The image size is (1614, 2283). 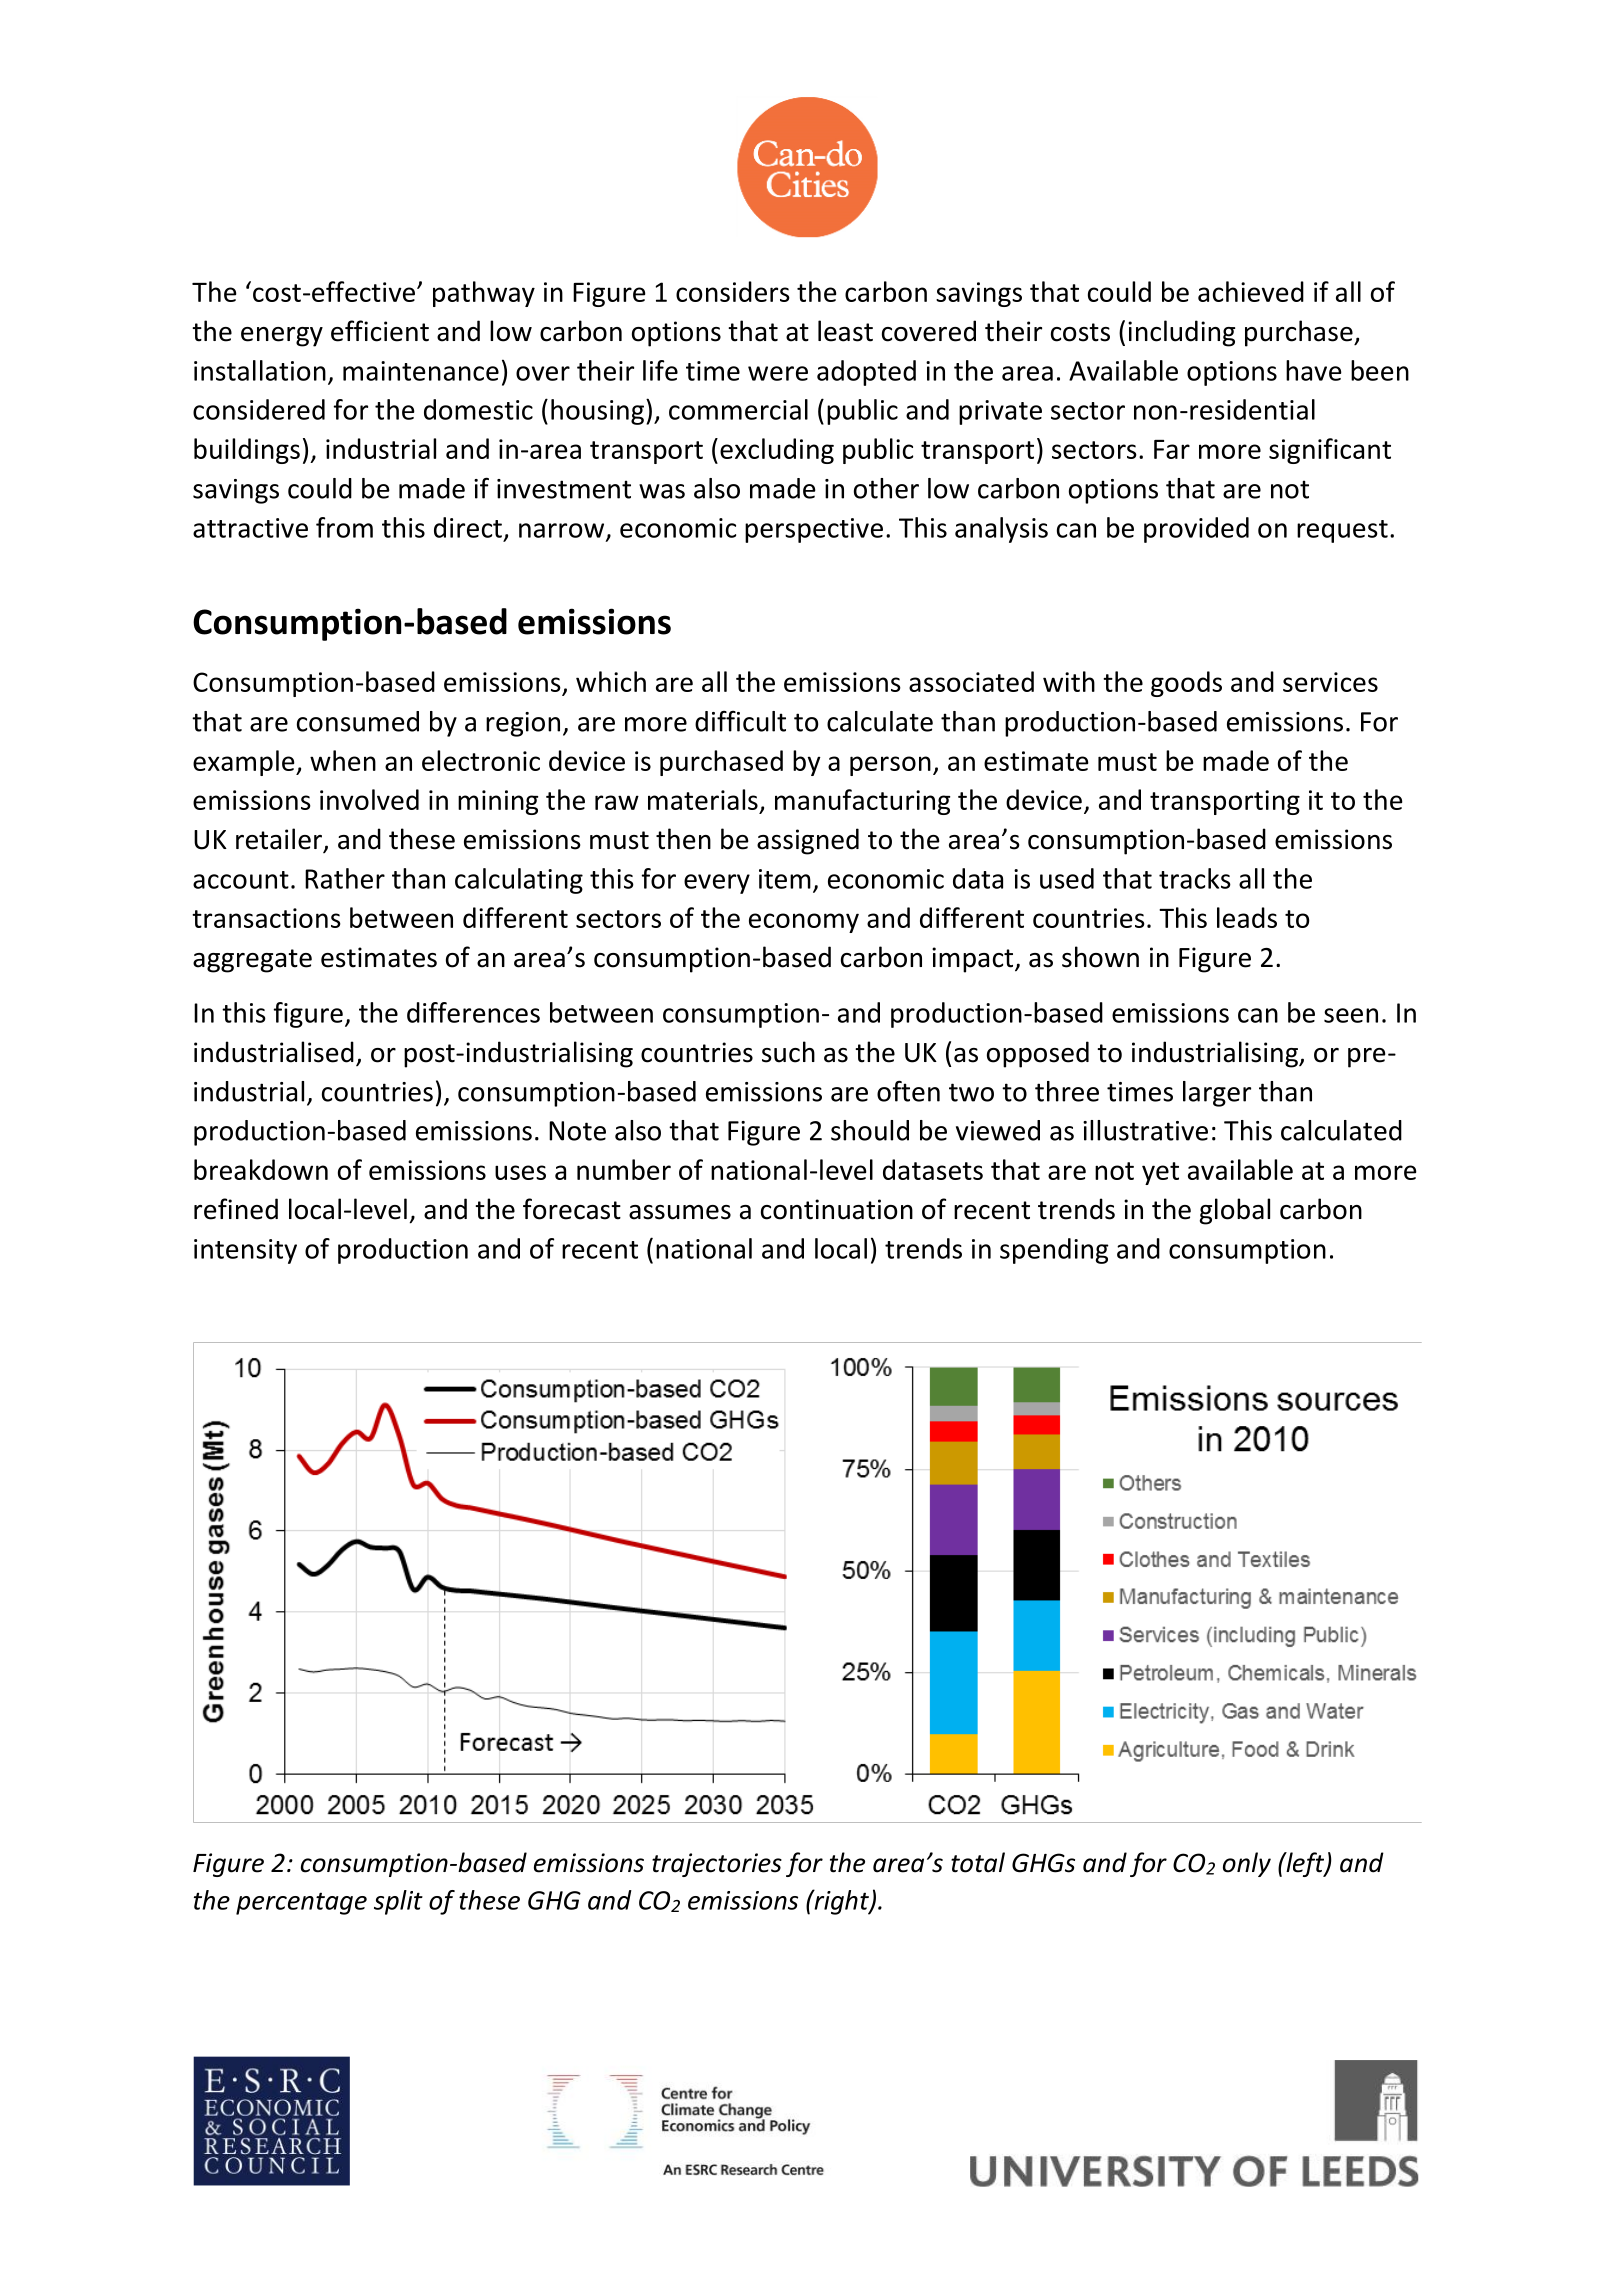 I want to click on assigned, so click(x=808, y=841).
